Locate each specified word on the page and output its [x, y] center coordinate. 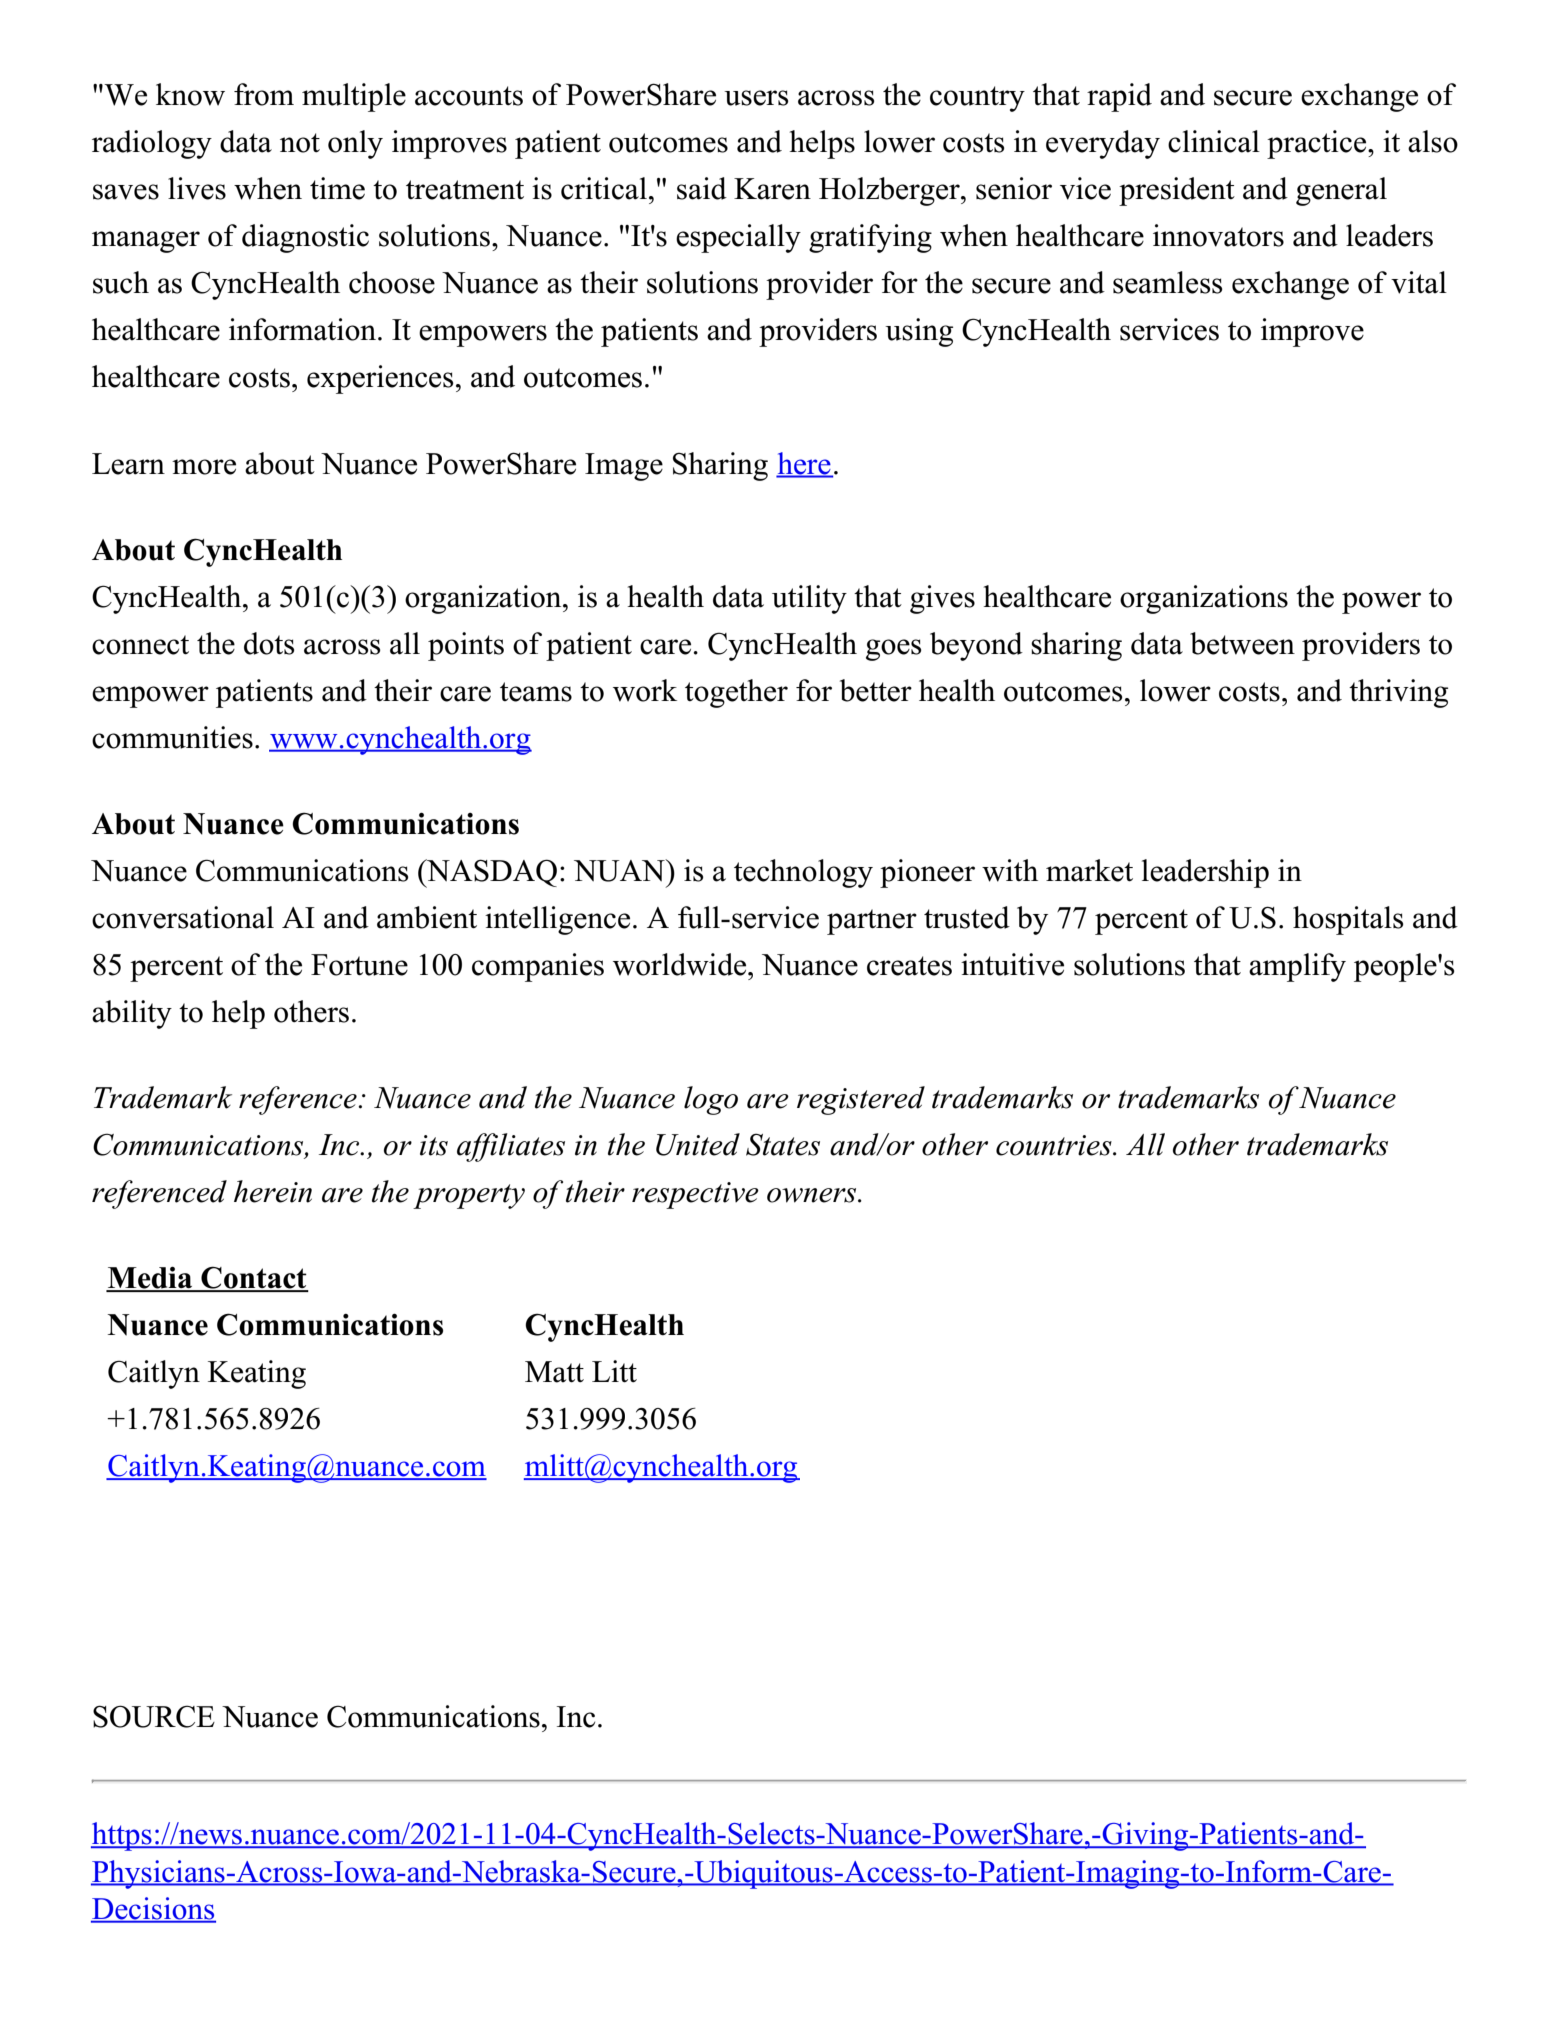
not [300, 143]
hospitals [1348, 920]
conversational [183, 917]
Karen [772, 189]
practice [1318, 144]
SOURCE [154, 1716]
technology [803, 873]
